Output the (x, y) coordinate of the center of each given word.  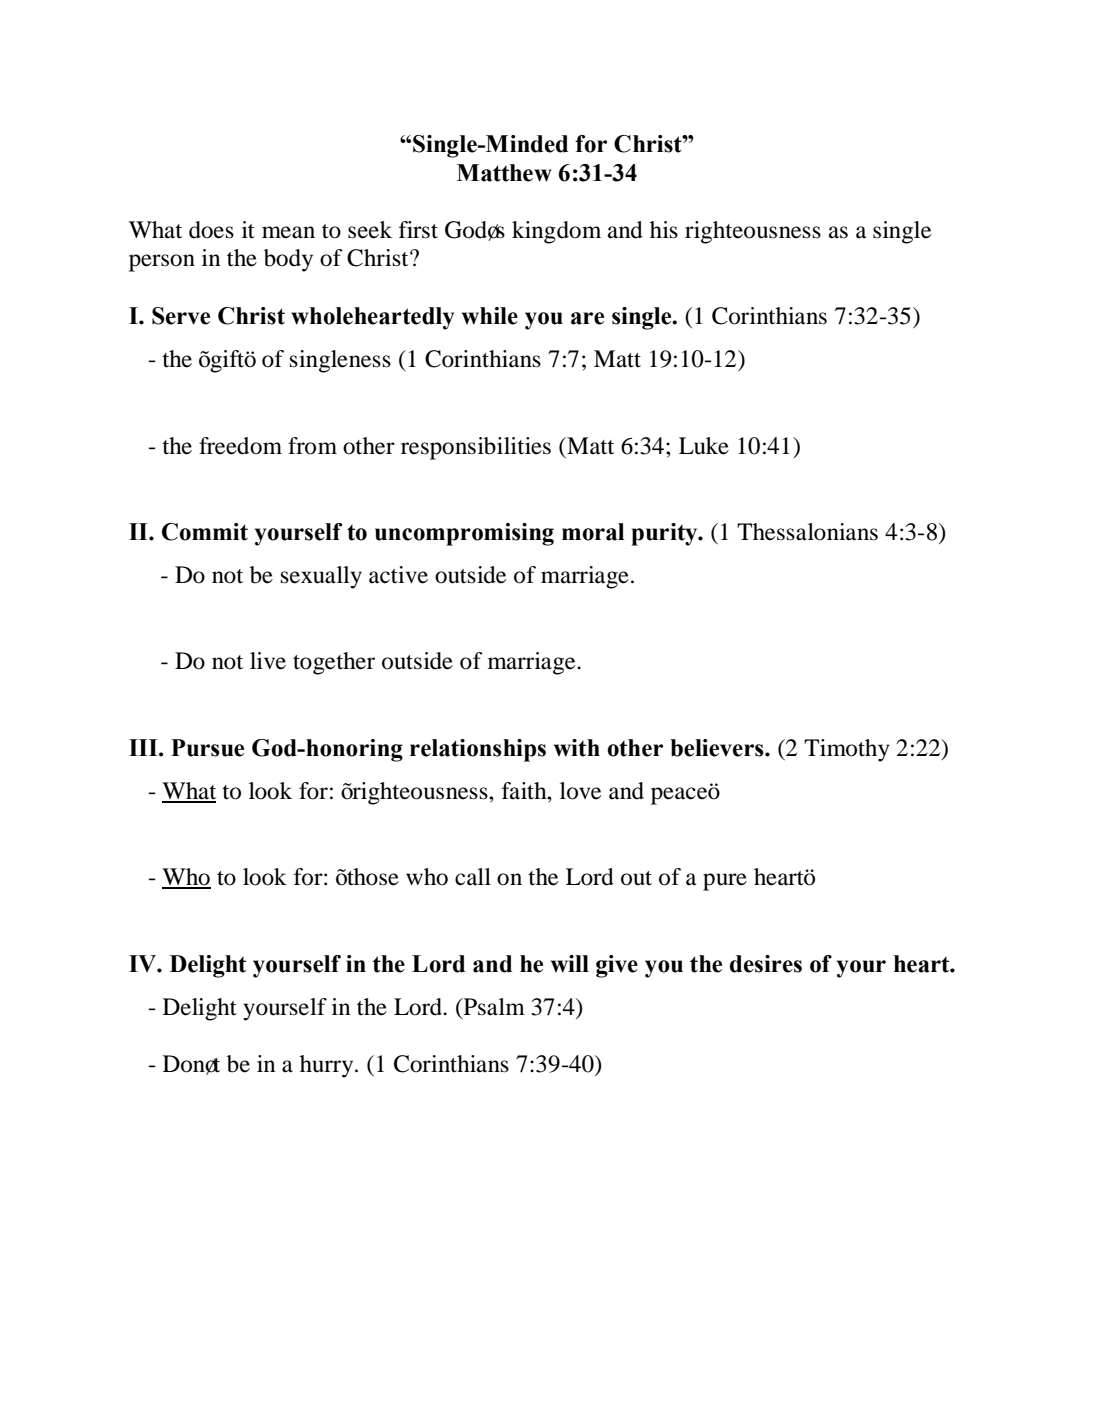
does (211, 230)
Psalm (493, 1007)
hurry (328, 1066)
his (664, 230)
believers (718, 748)
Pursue (207, 748)
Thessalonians (807, 532)
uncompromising (464, 534)
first (418, 230)
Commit (205, 532)
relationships (478, 750)
